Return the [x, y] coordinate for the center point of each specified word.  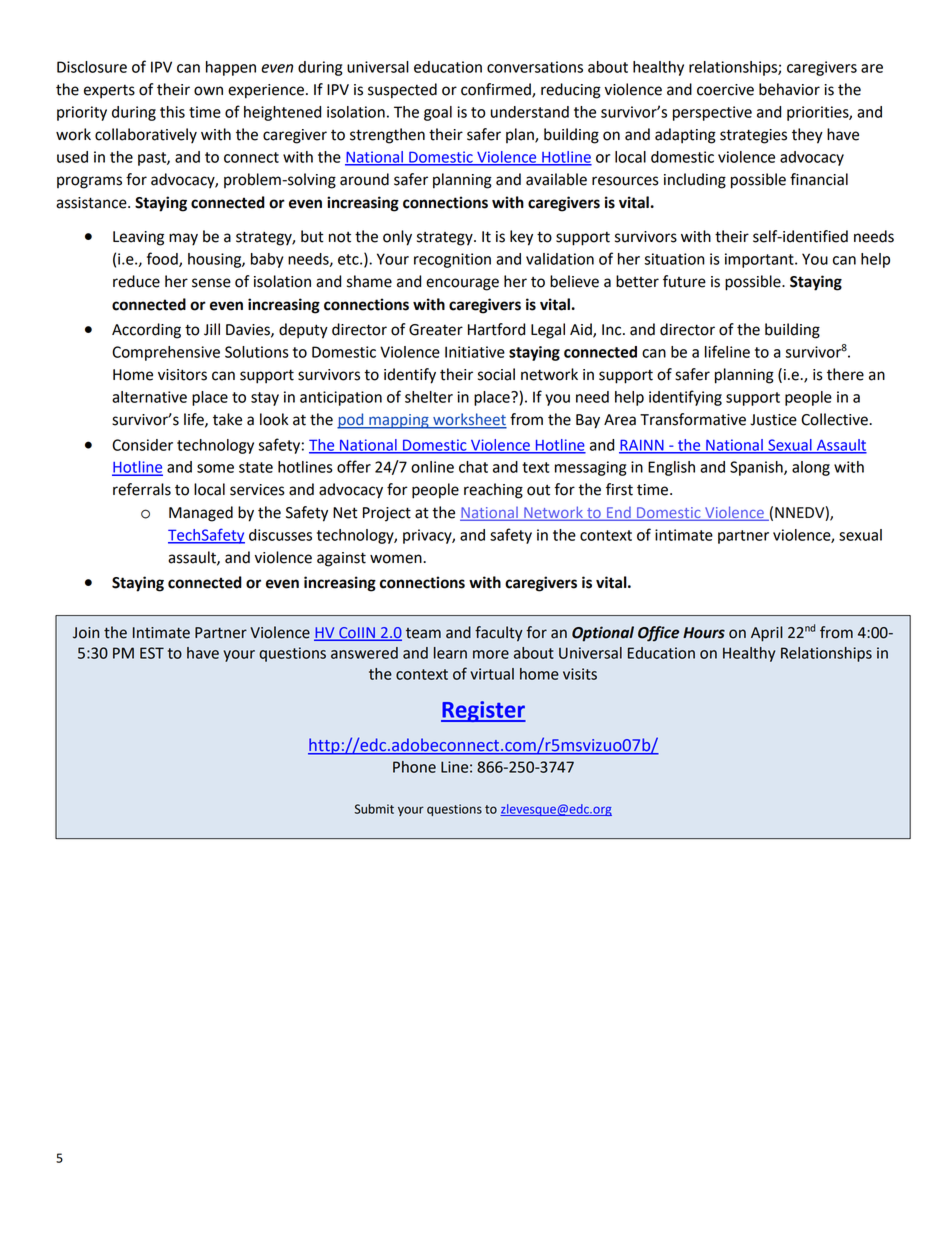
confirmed [497, 90]
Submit [374, 809]
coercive [725, 90]
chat [473, 467]
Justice [773, 420]
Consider [142, 445]
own [208, 91]
